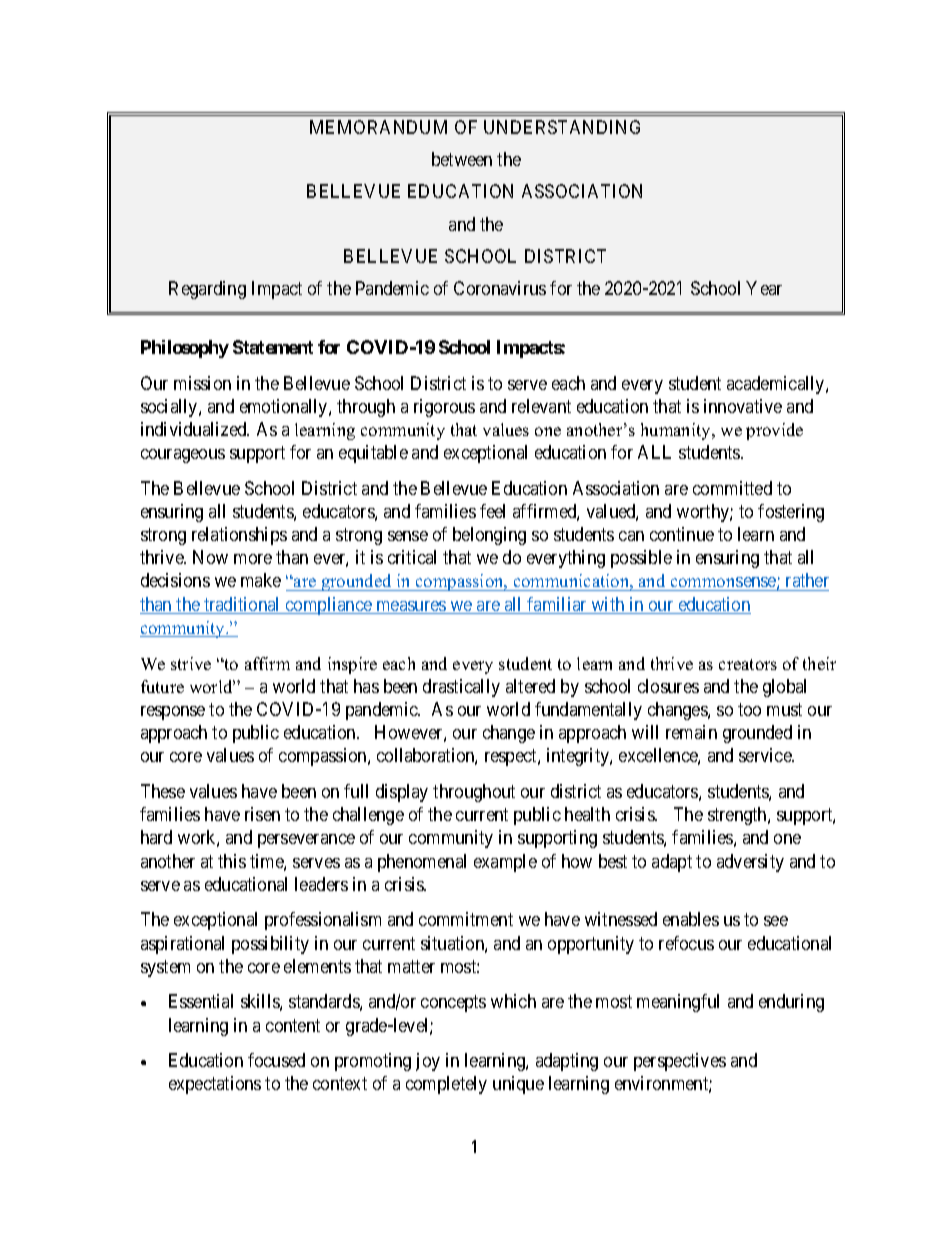  What do you see at coordinates (518, 1085) in the image?
I see `unique` at bounding box center [518, 1085].
